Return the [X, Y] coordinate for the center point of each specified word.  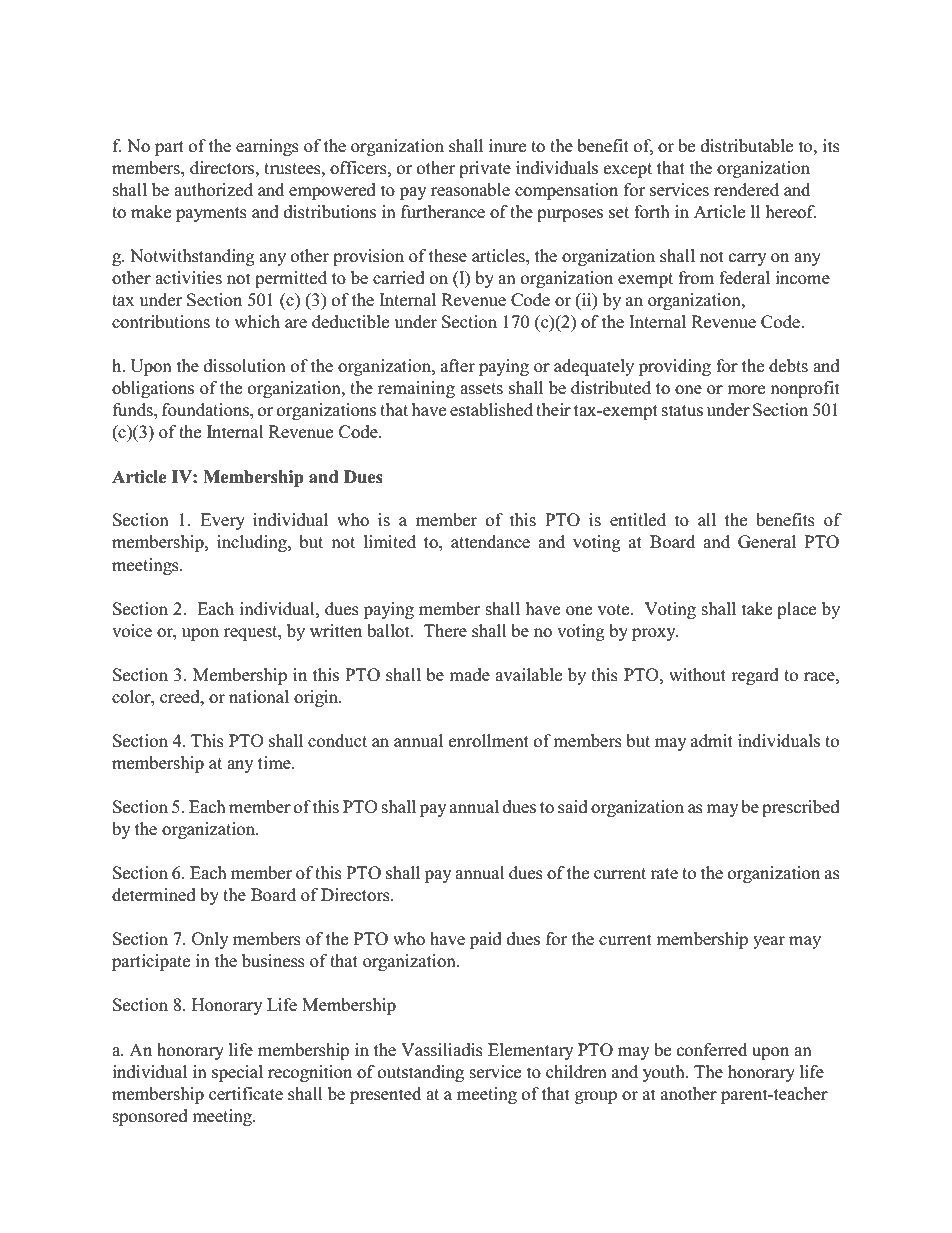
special [237, 1073]
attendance [490, 542]
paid [486, 940]
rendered [746, 190]
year [769, 942]
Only [210, 940]
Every [223, 521]
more [746, 390]
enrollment [489, 741]
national [259, 697]
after [458, 366]
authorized [213, 190]
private [485, 169]
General [767, 542]
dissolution [245, 366]
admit [712, 741]
